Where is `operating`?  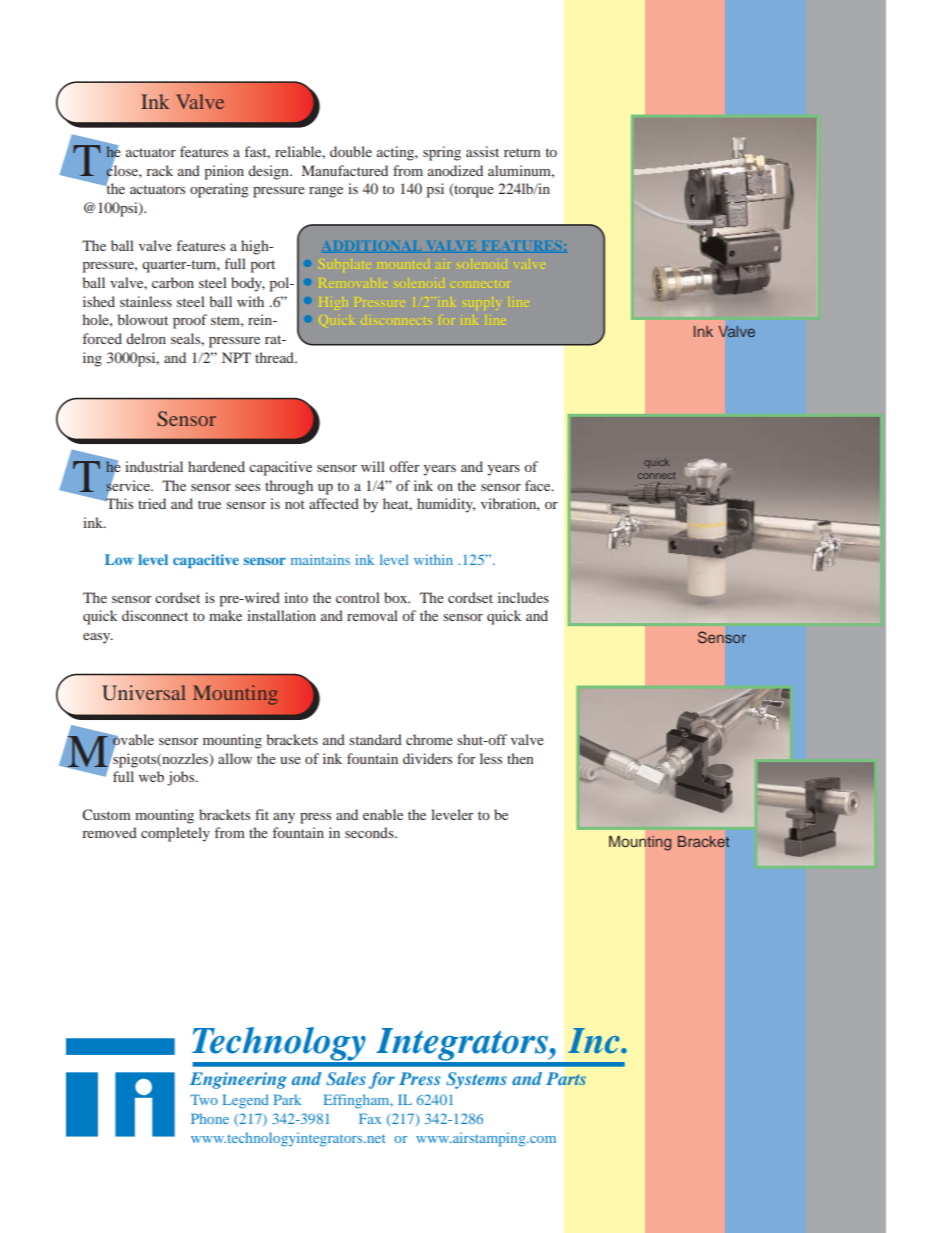
operating is located at coordinates (219, 190).
